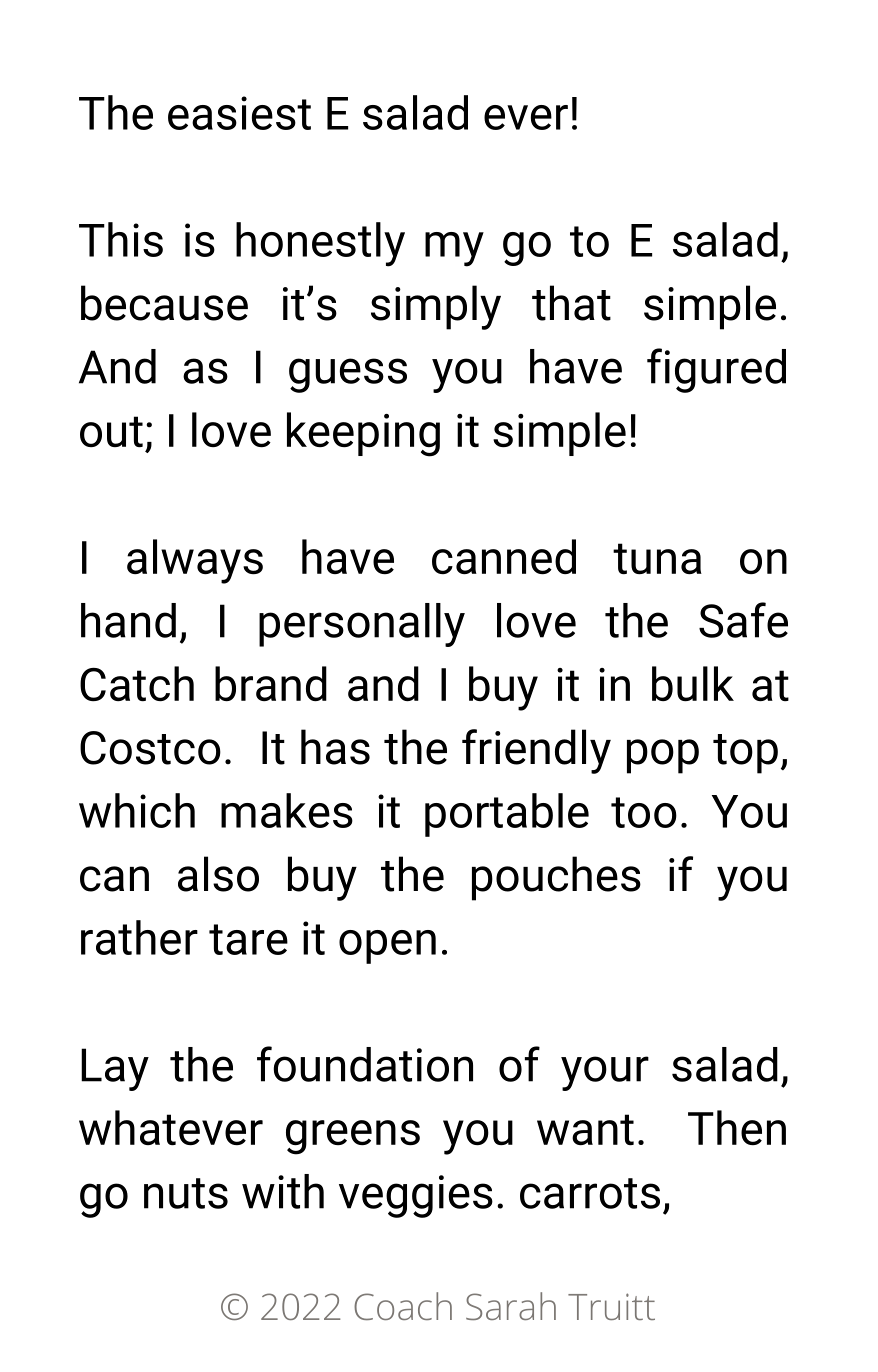 This screenshot has width=878, height=1372. Describe the element at coordinates (239, 113) in the screenshot. I see `easiest` at that location.
